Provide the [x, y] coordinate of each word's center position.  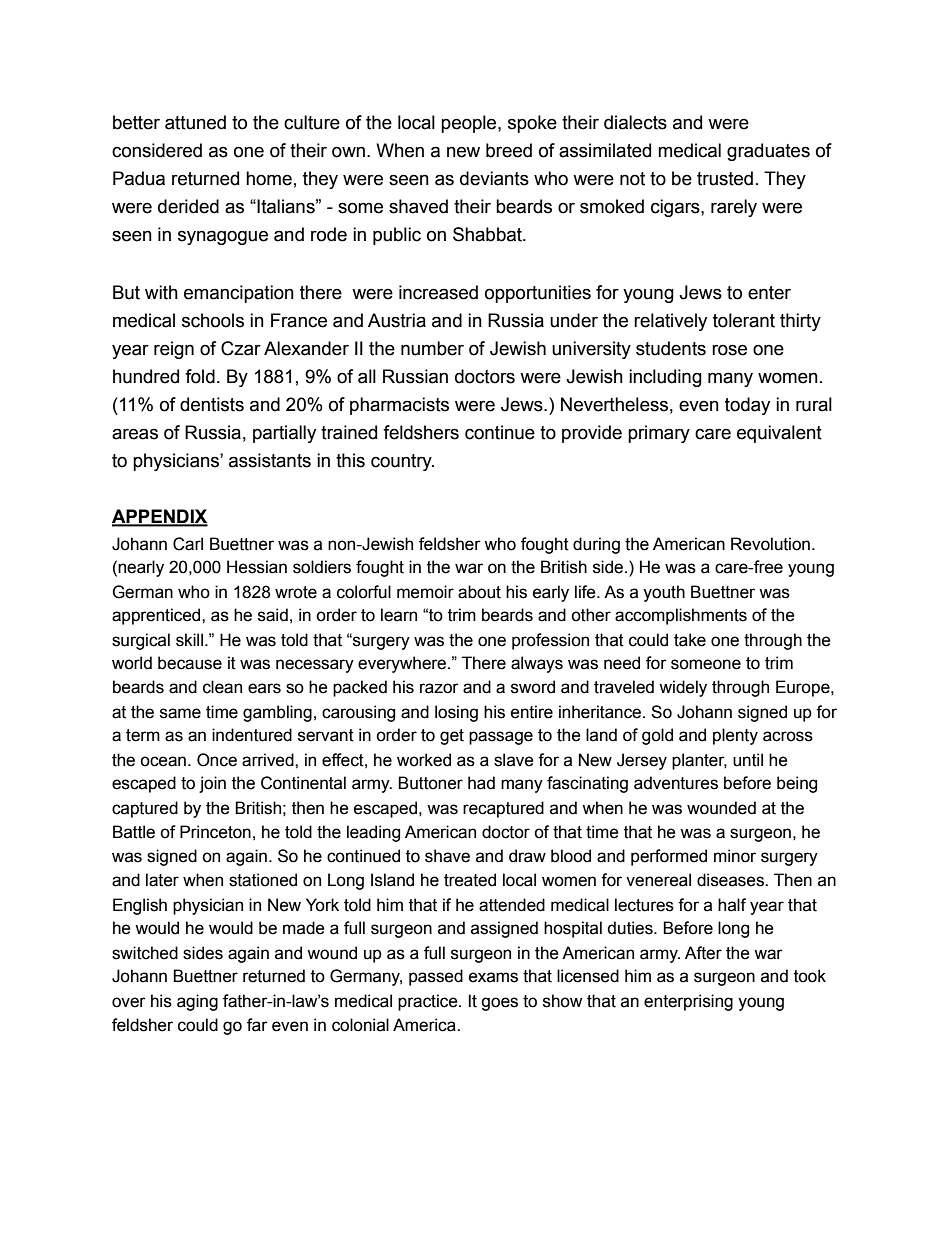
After [703, 953]
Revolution [770, 544]
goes [499, 1004]
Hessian [257, 567]
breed [509, 150]
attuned [195, 122]
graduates [768, 152]
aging [197, 1002]
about [479, 592]
